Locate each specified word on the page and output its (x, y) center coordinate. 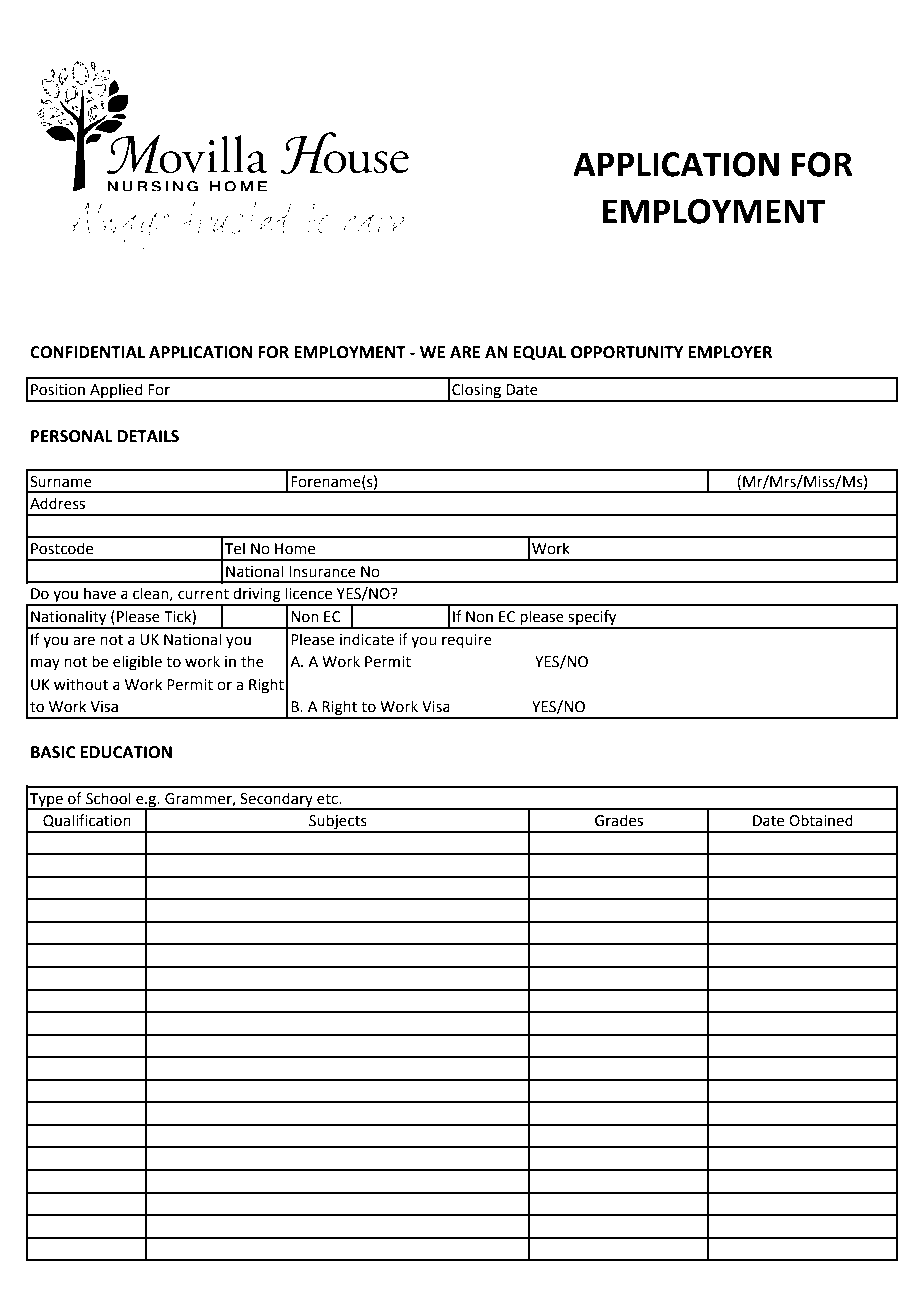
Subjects (338, 823)
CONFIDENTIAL (87, 352)
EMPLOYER (730, 352)
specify (593, 619)
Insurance (322, 572)
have (100, 593)
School (108, 798)
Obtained (821, 820)
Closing (477, 392)
